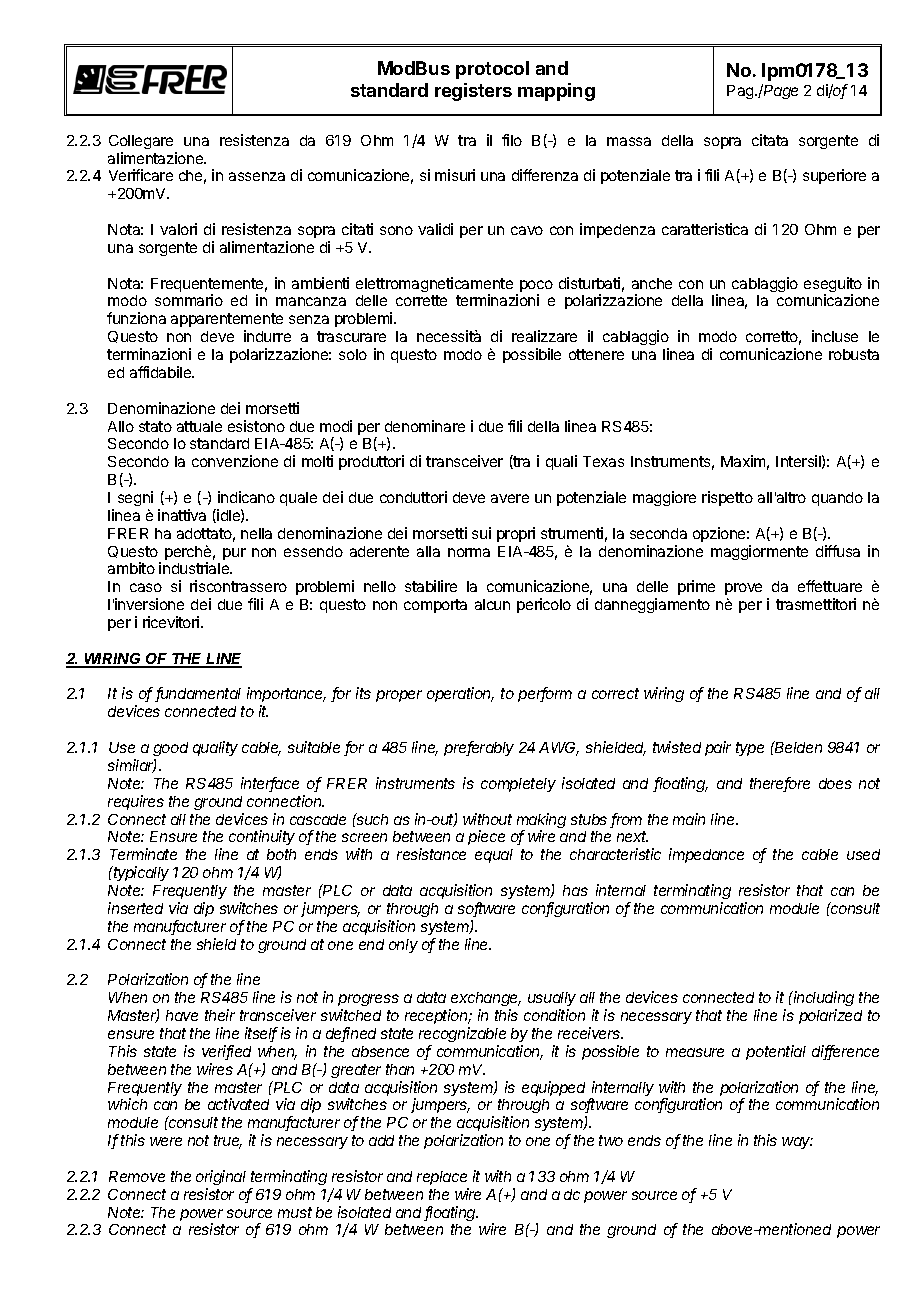 The image size is (924, 1308). Describe the element at coordinates (629, 141) in the screenshot. I see `massa` at that location.
